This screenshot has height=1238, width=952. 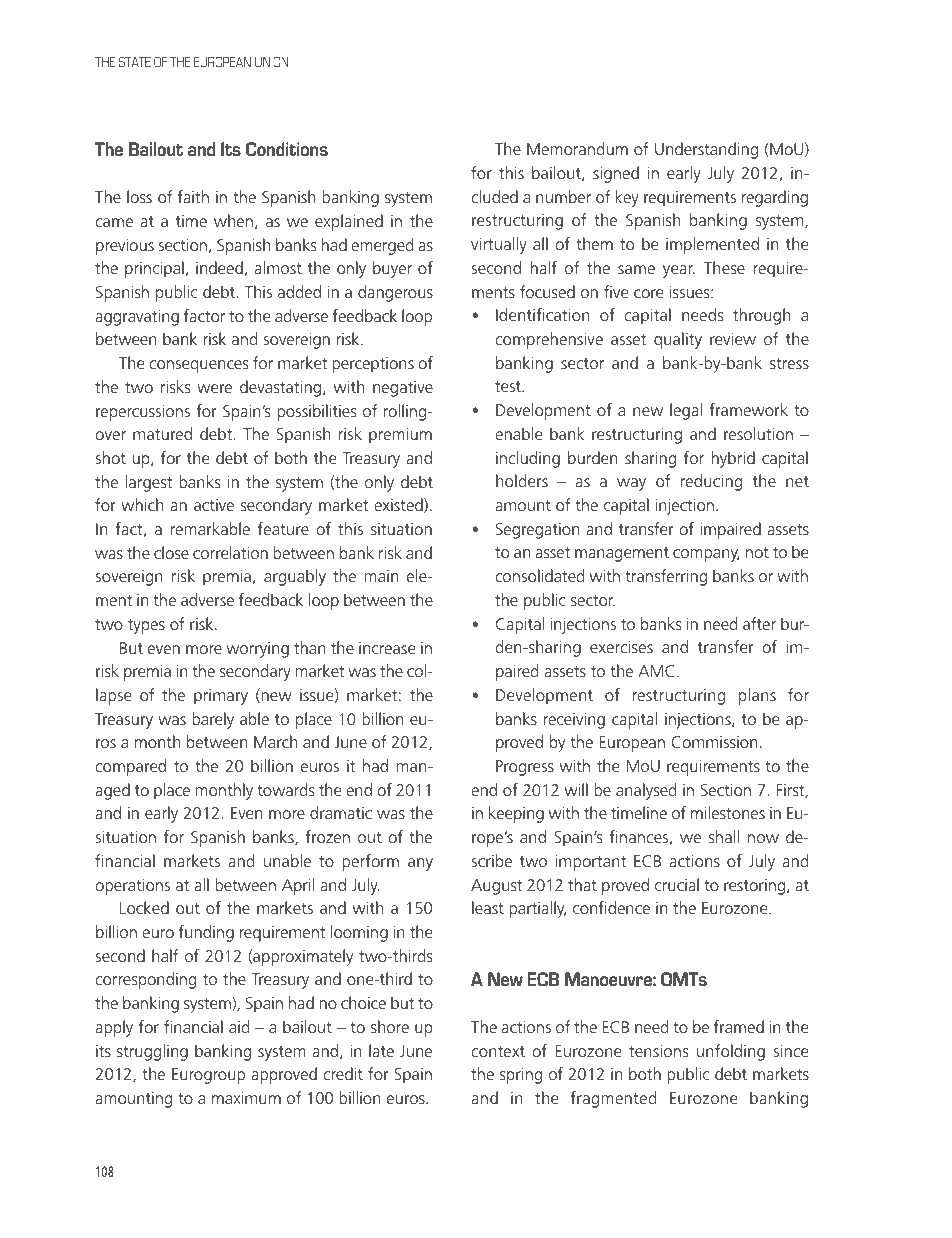 What do you see at coordinates (522, 480) in the screenshot?
I see `holders` at bounding box center [522, 480].
